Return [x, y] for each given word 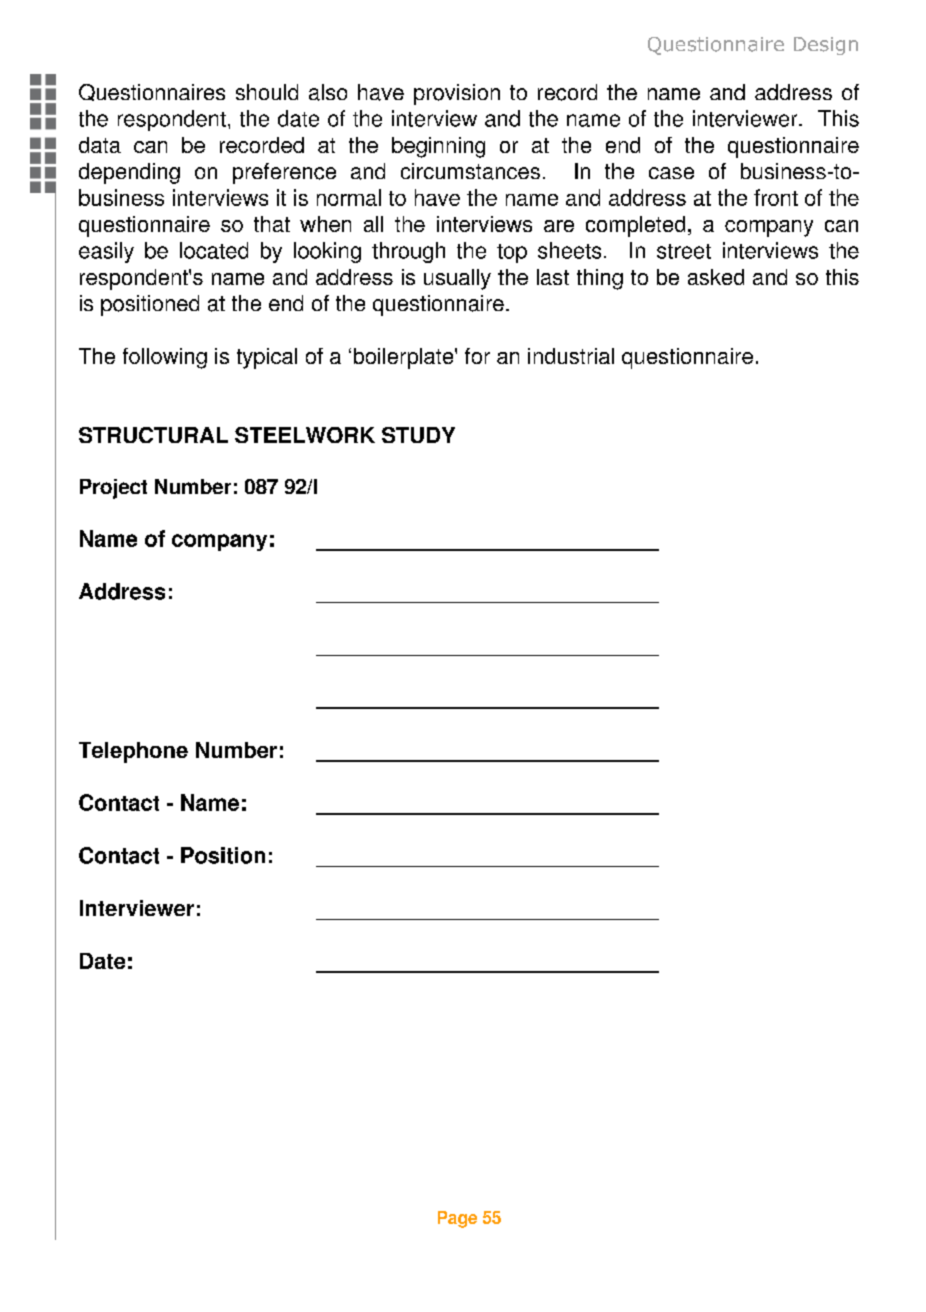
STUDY [418, 435]
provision [457, 94]
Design [826, 46]
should [267, 92]
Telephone [133, 752]
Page [457, 1219]
